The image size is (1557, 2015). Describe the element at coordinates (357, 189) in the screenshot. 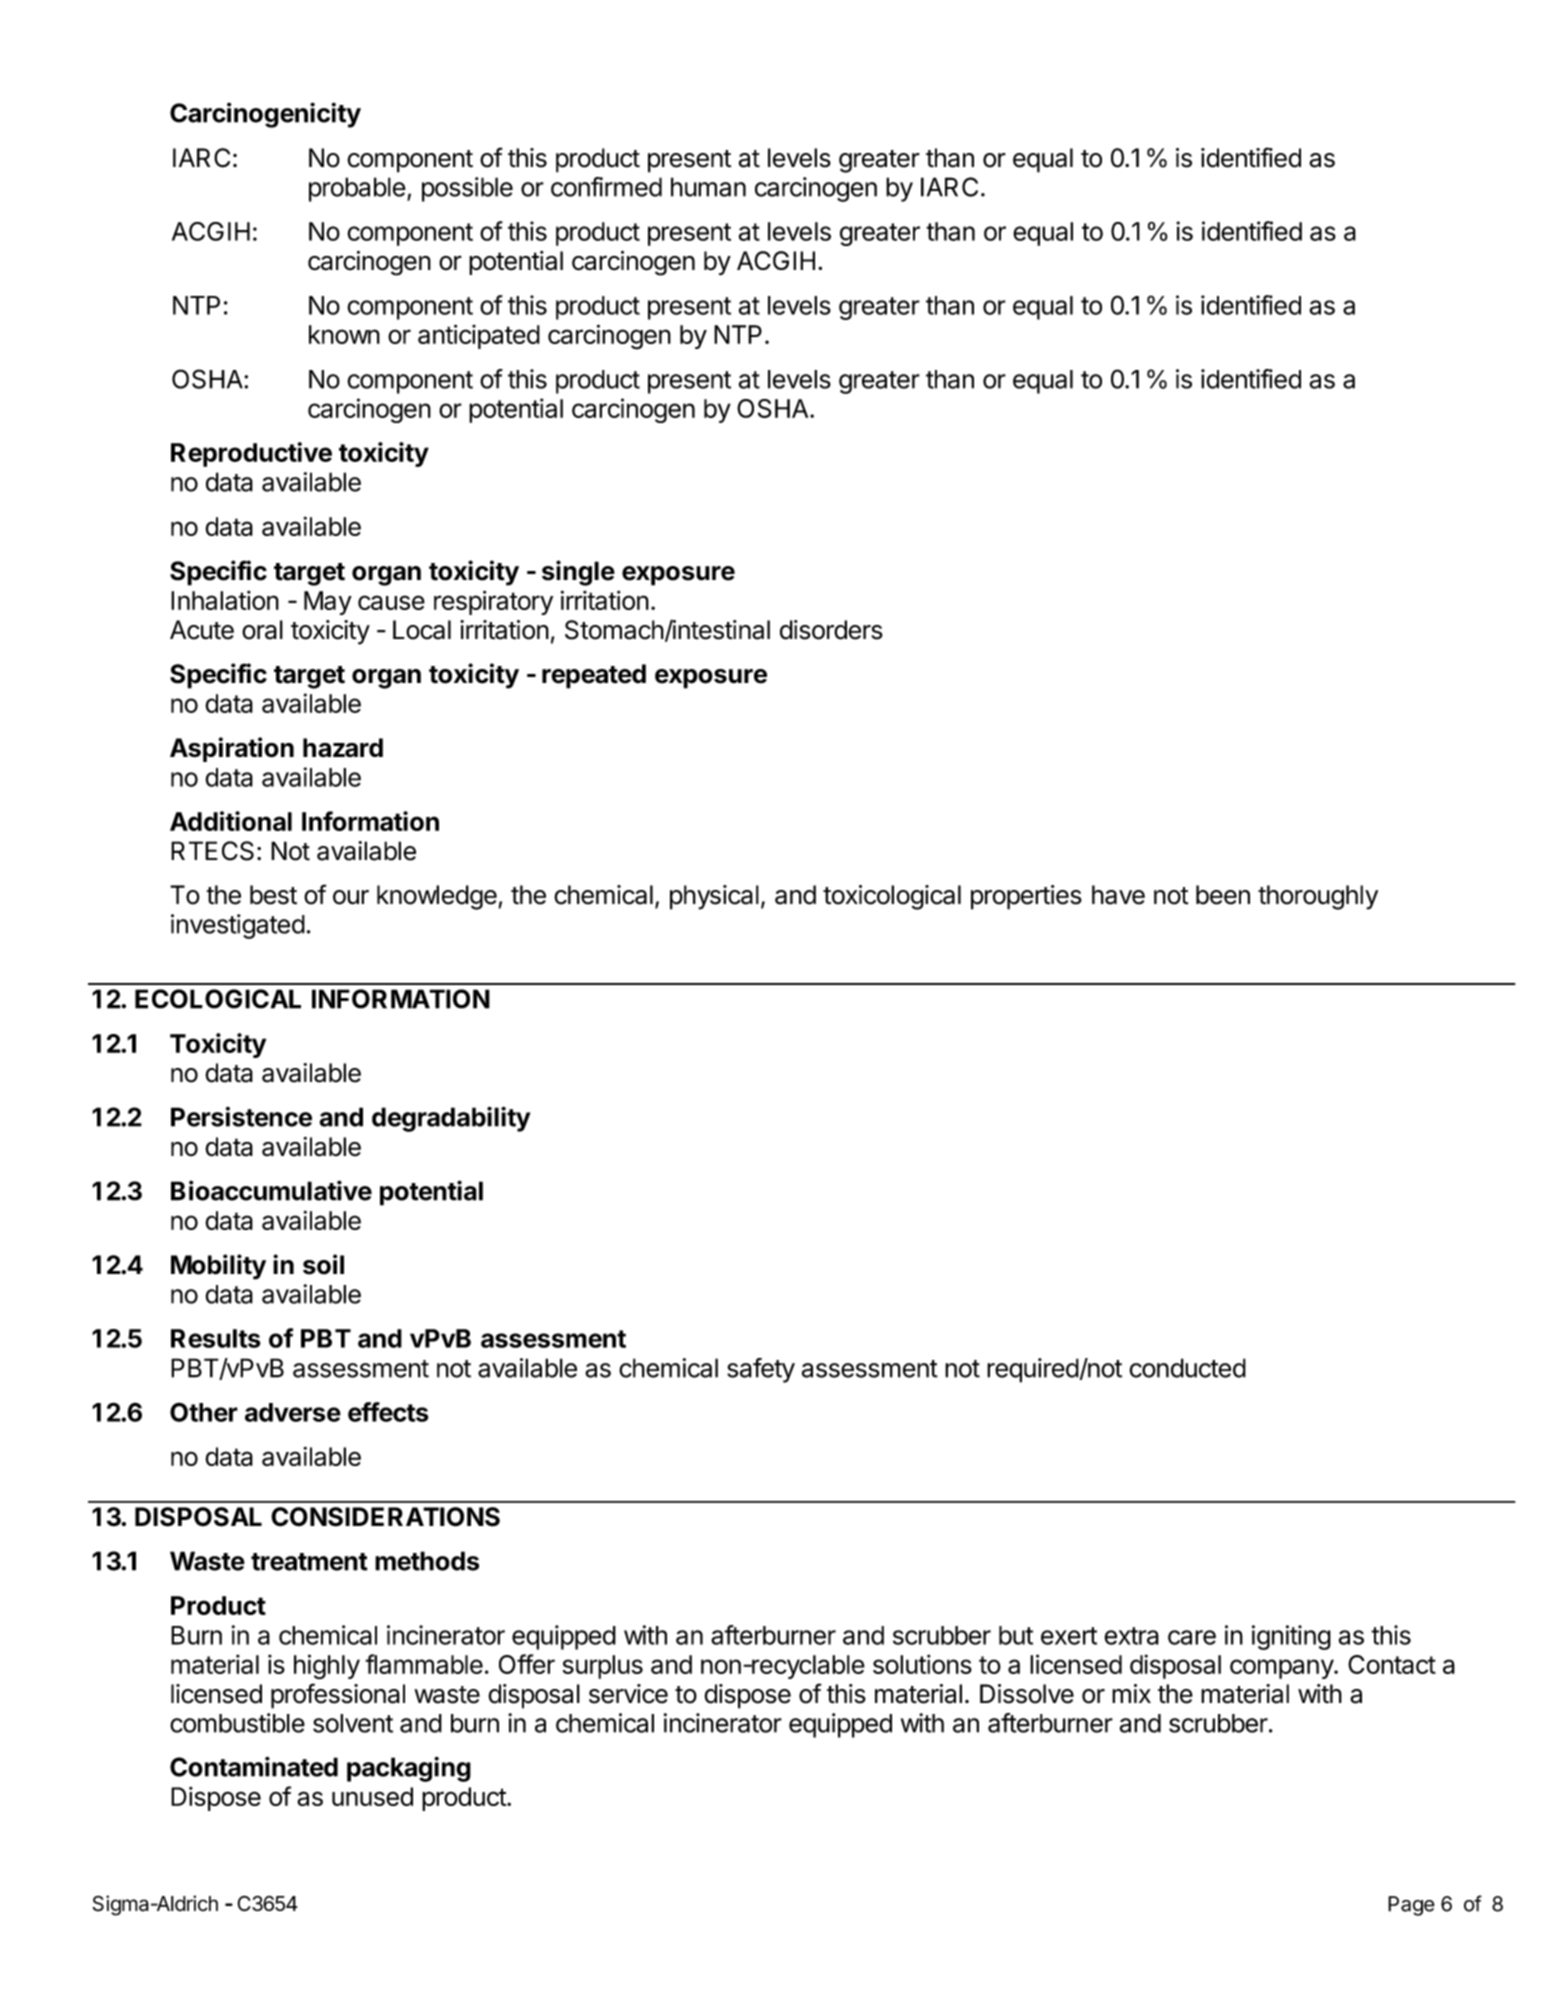

I see `probable` at that location.
